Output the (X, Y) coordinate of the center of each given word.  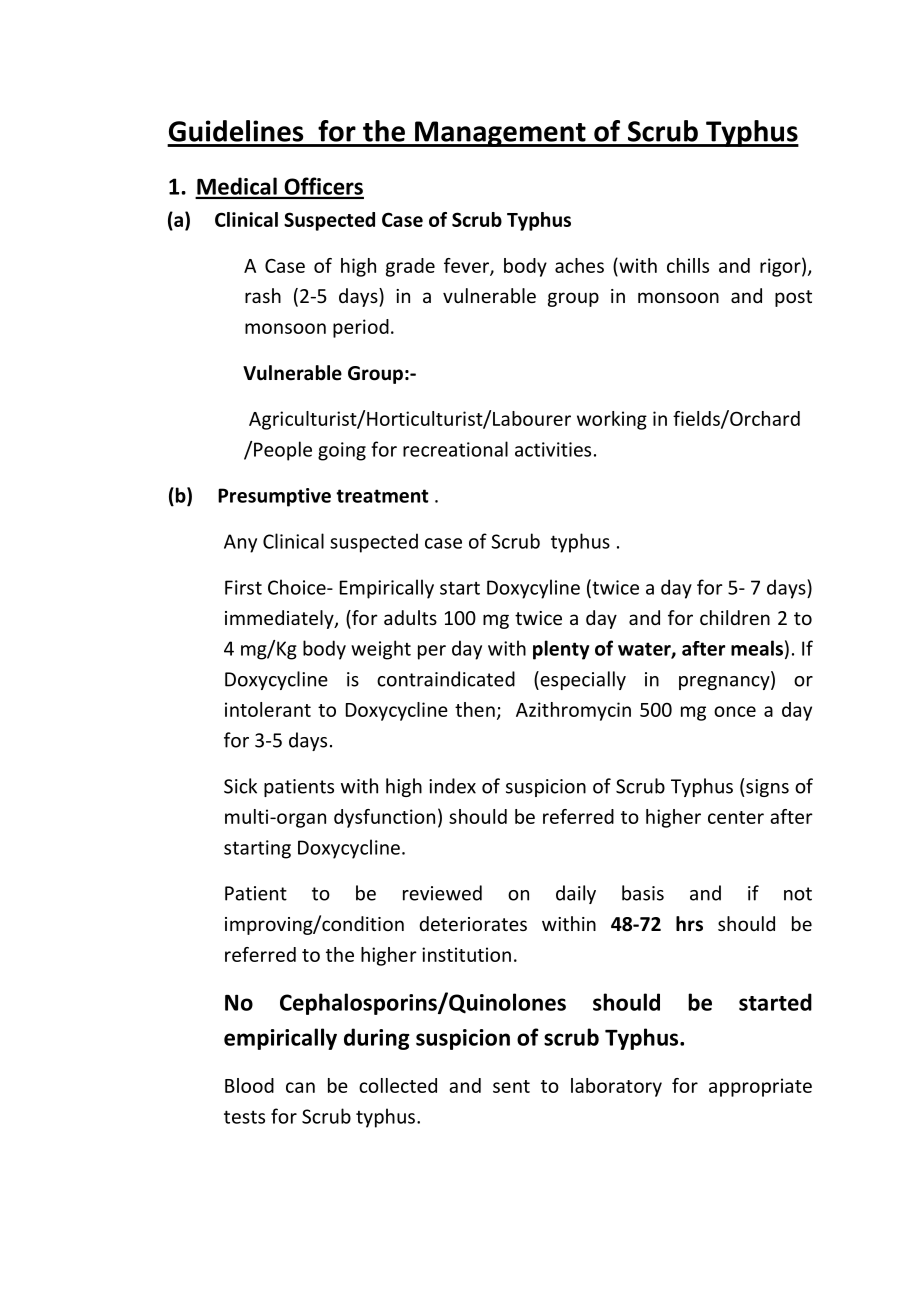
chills (688, 265)
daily (576, 894)
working (612, 420)
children (735, 617)
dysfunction (384, 818)
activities (553, 449)
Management (500, 134)
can (300, 1087)
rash (263, 295)
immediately (280, 619)
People (283, 451)
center (736, 817)
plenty (561, 650)
